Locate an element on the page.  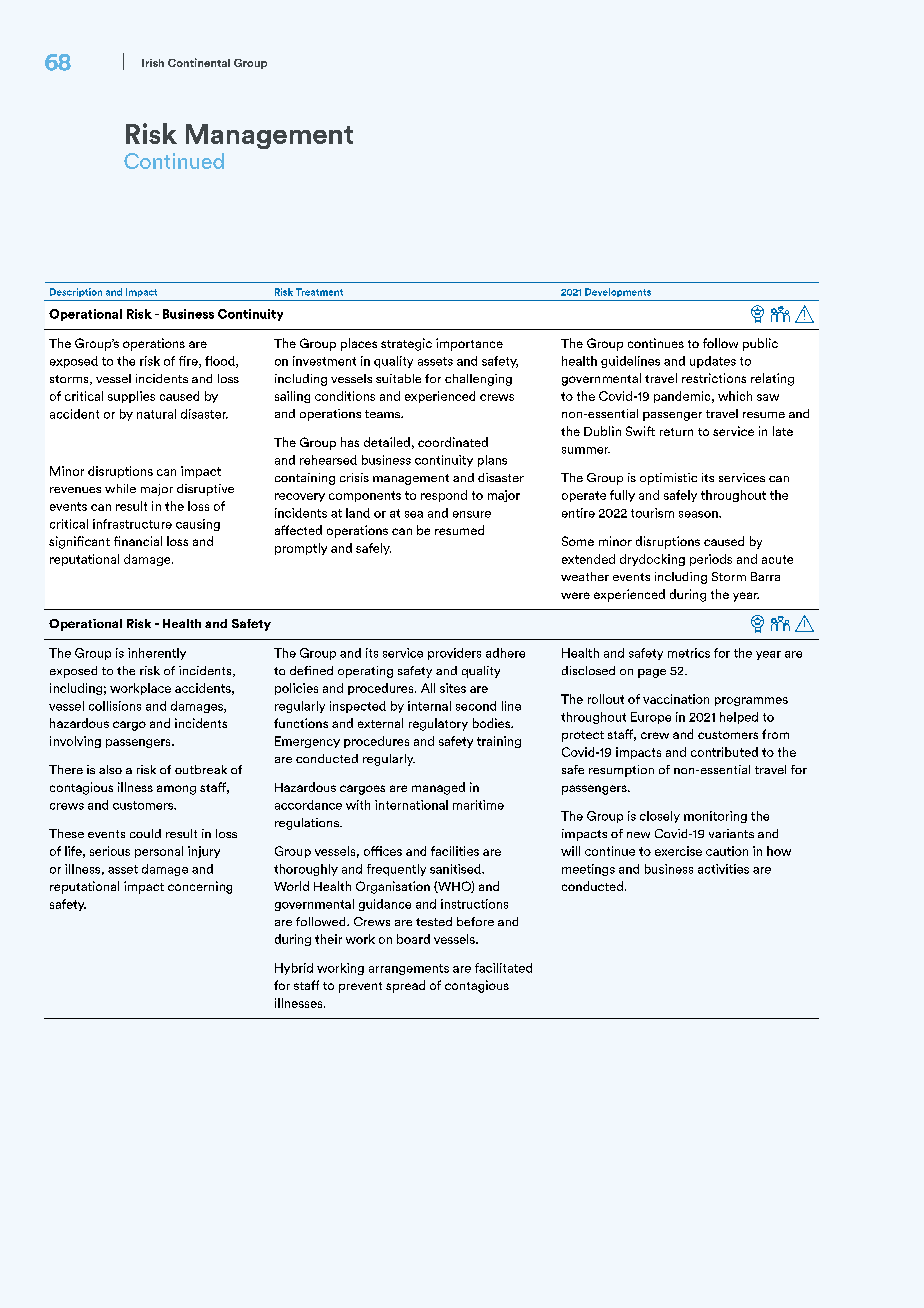
contributed is located at coordinates (724, 752).
